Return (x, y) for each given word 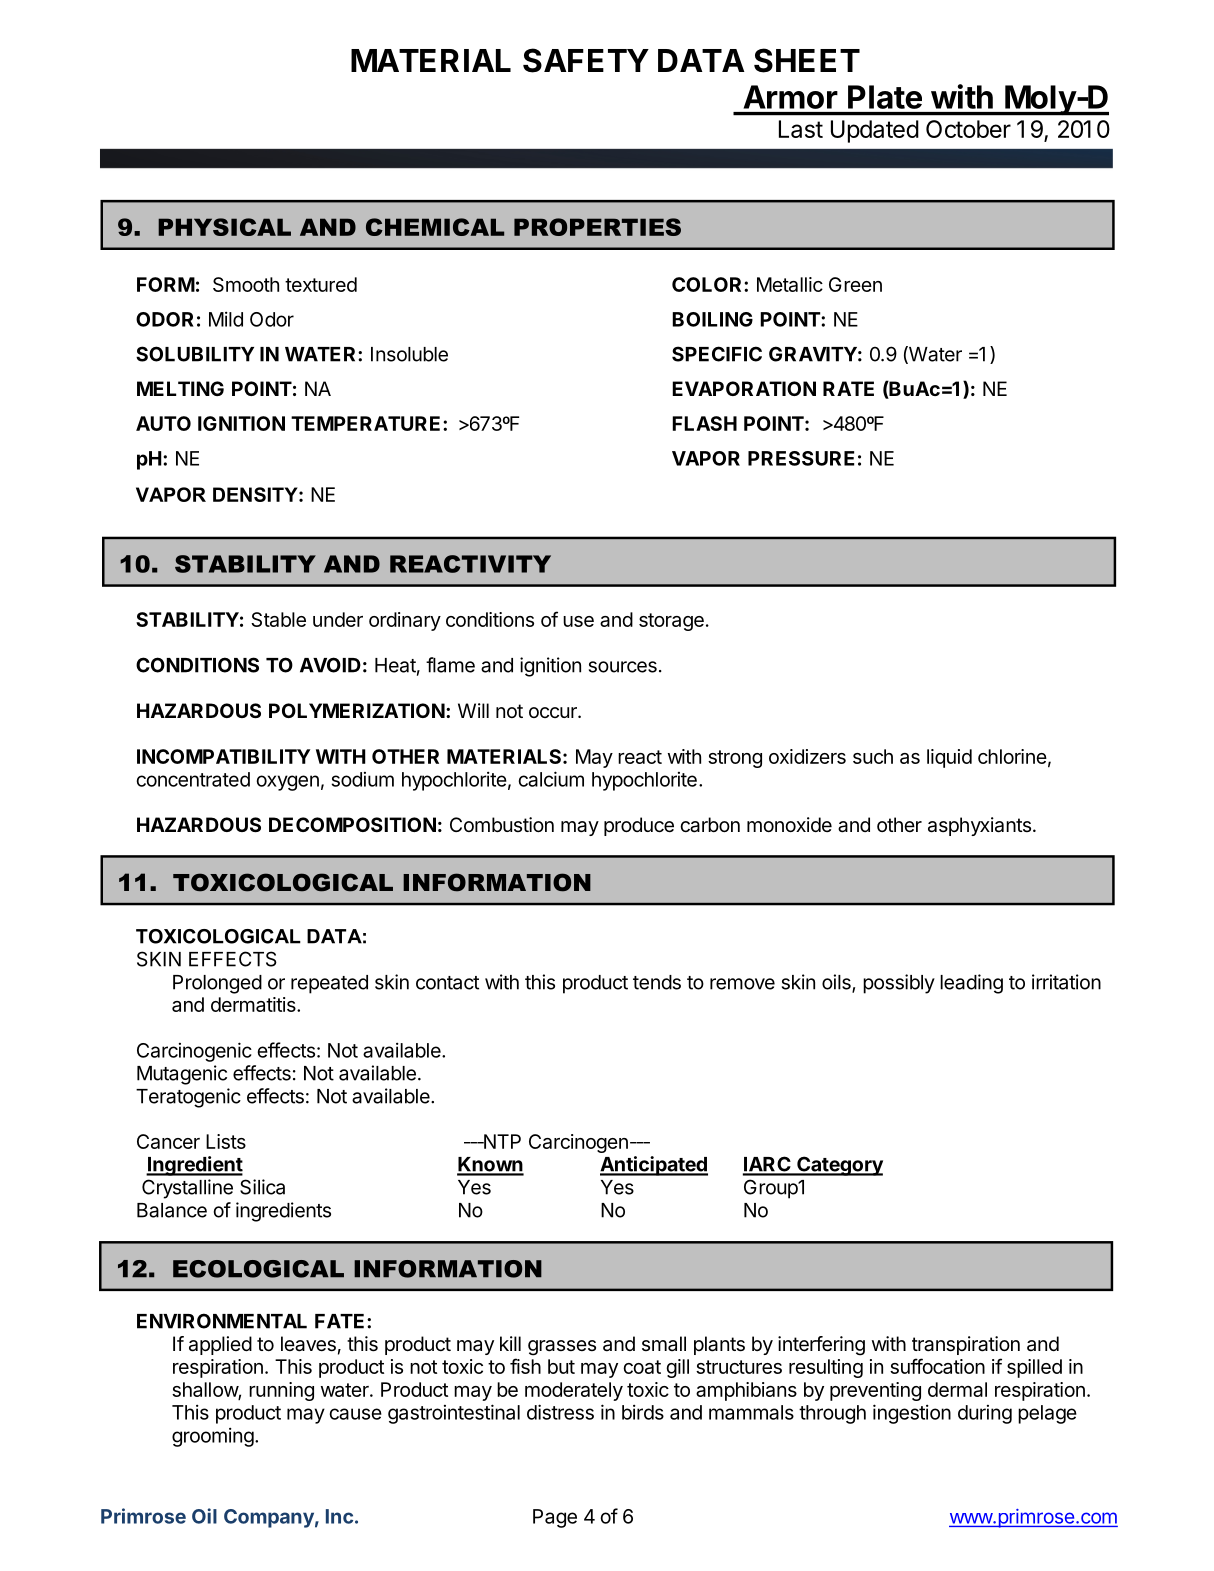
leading (971, 984)
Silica (262, 1187)
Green (855, 284)
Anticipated (654, 1166)
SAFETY (586, 60)
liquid (949, 758)
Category (839, 1166)
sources (623, 667)
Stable (278, 619)
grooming (213, 1437)
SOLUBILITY (195, 354)
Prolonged (217, 984)
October (968, 129)
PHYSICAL (224, 227)
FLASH (704, 423)
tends (657, 982)
